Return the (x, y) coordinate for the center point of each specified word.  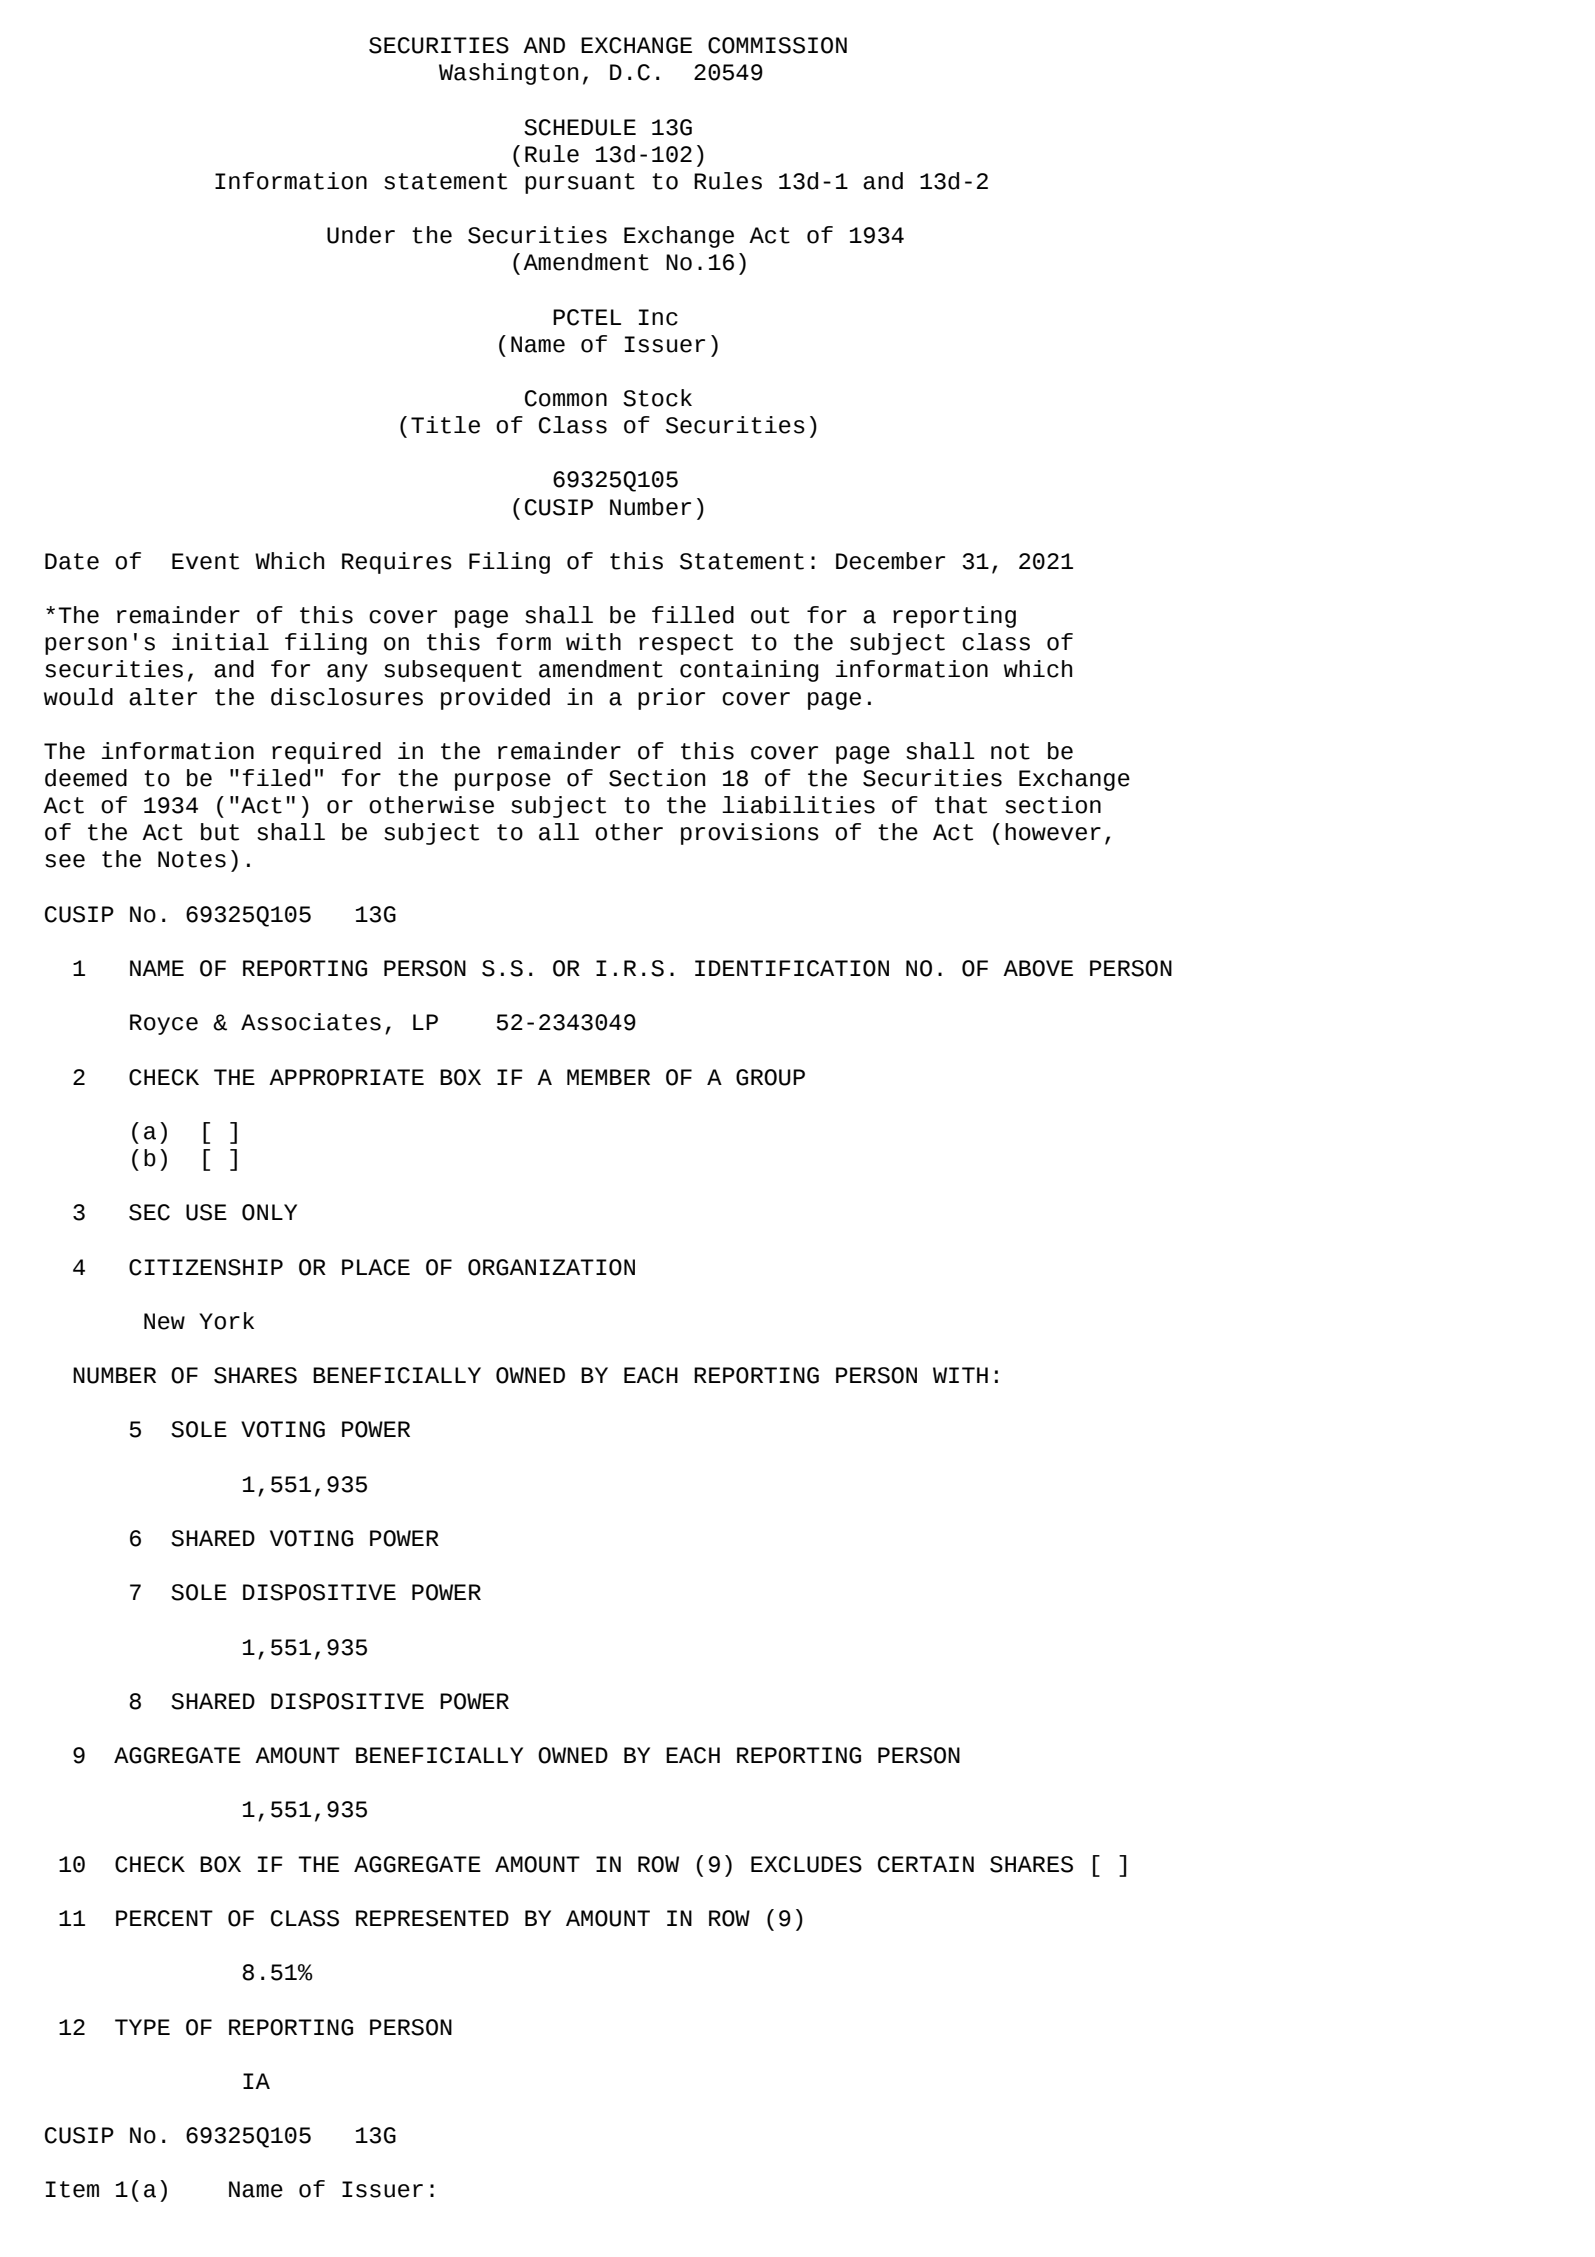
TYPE (142, 2027)
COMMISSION (777, 45)
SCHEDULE (580, 127)
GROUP (770, 1077)
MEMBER (608, 1077)
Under (361, 235)
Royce (164, 1024)
